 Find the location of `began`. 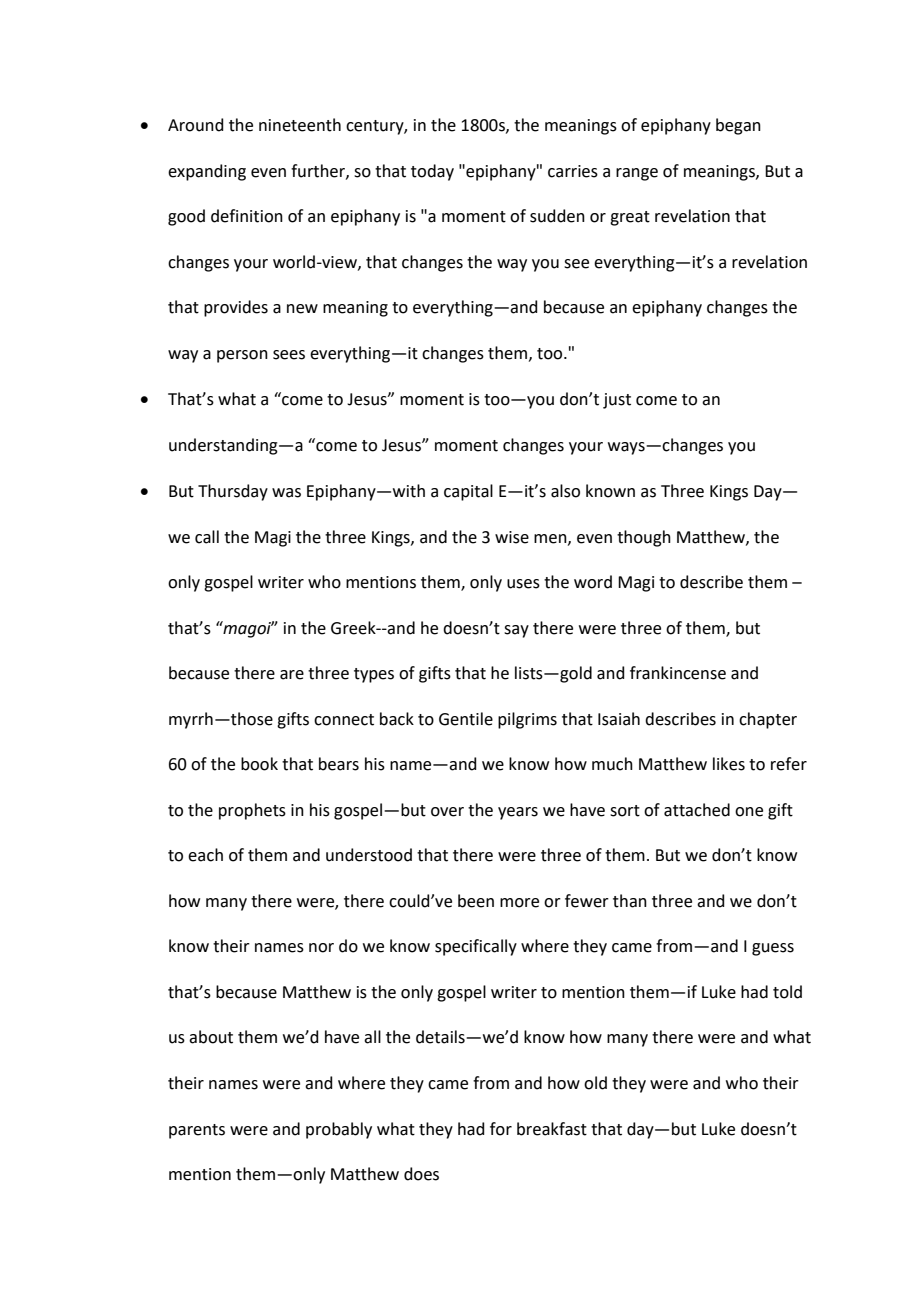

began is located at coordinates (738, 126).
